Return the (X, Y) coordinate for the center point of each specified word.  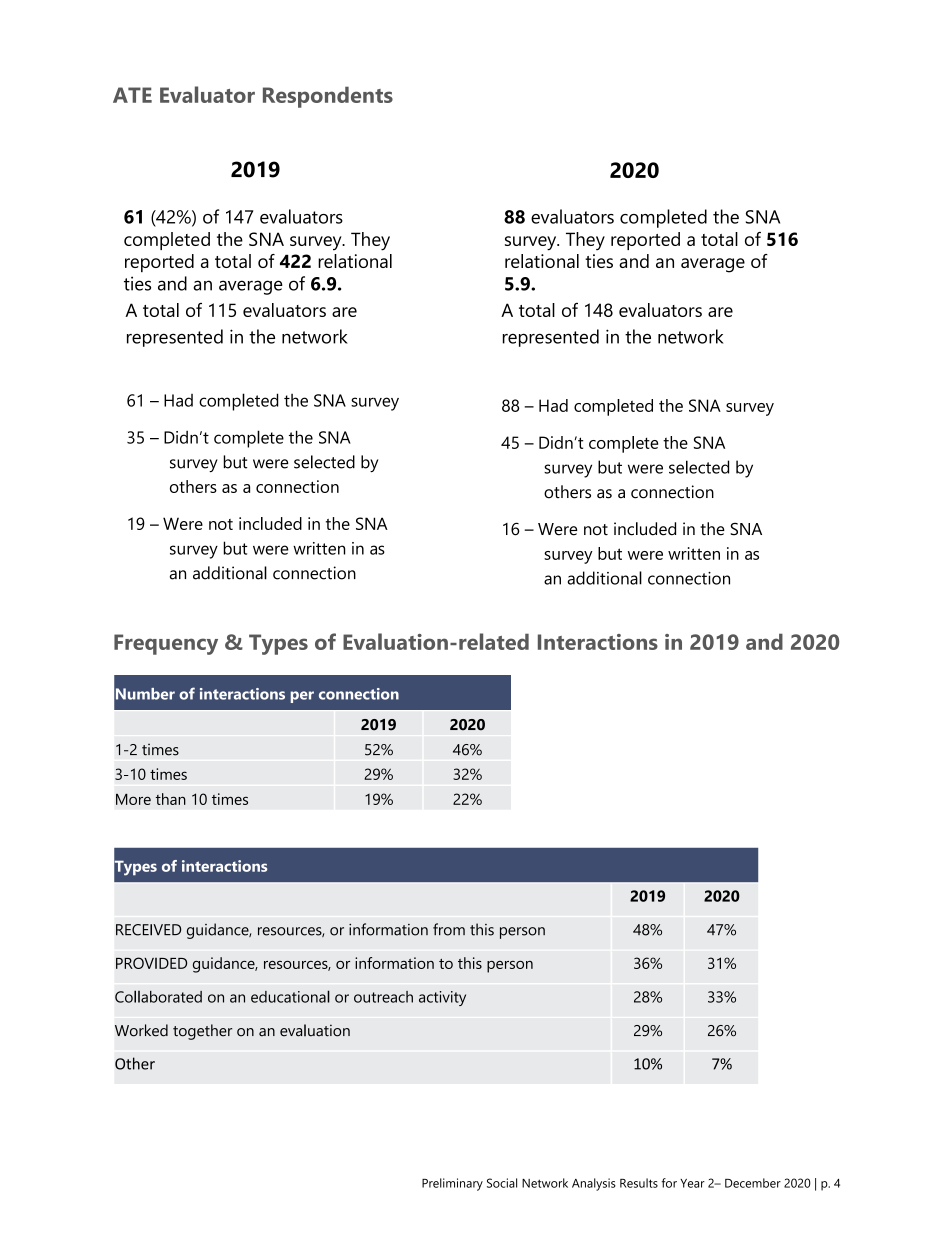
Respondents (328, 97)
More (133, 799)
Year (692, 1183)
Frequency (166, 644)
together (202, 1032)
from (449, 929)
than (171, 799)
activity (442, 998)
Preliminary (452, 1184)
